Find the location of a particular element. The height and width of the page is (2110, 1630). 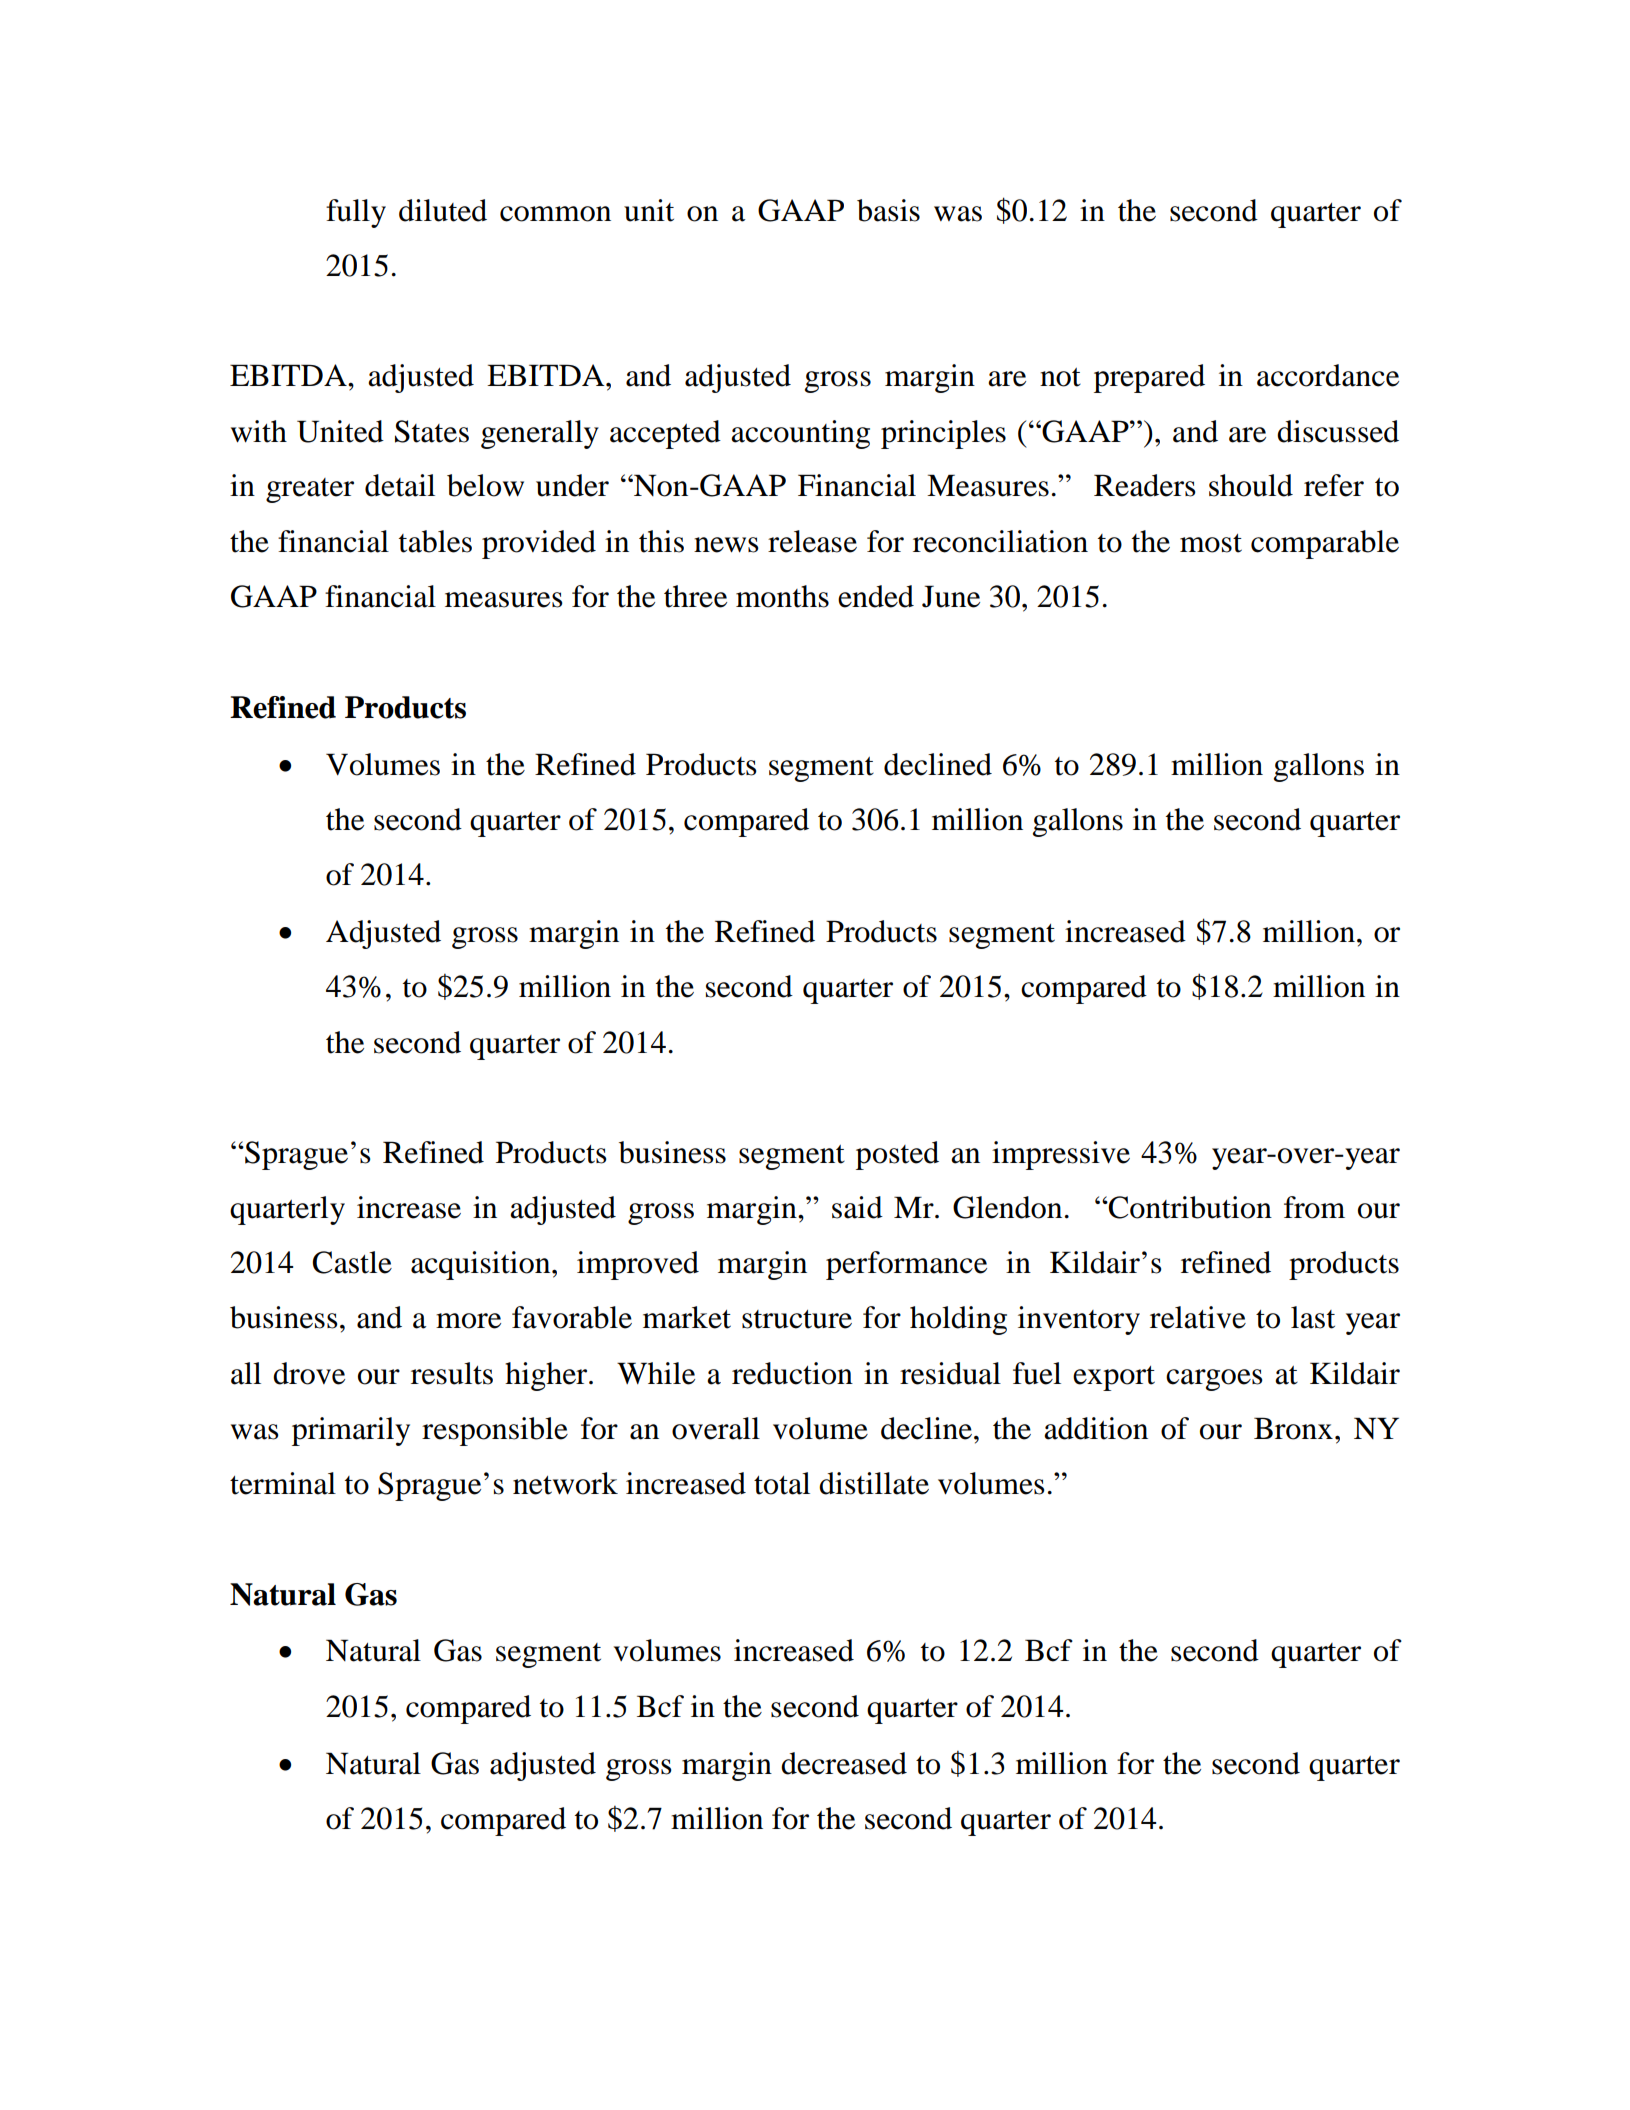

most is located at coordinates (1211, 543).
